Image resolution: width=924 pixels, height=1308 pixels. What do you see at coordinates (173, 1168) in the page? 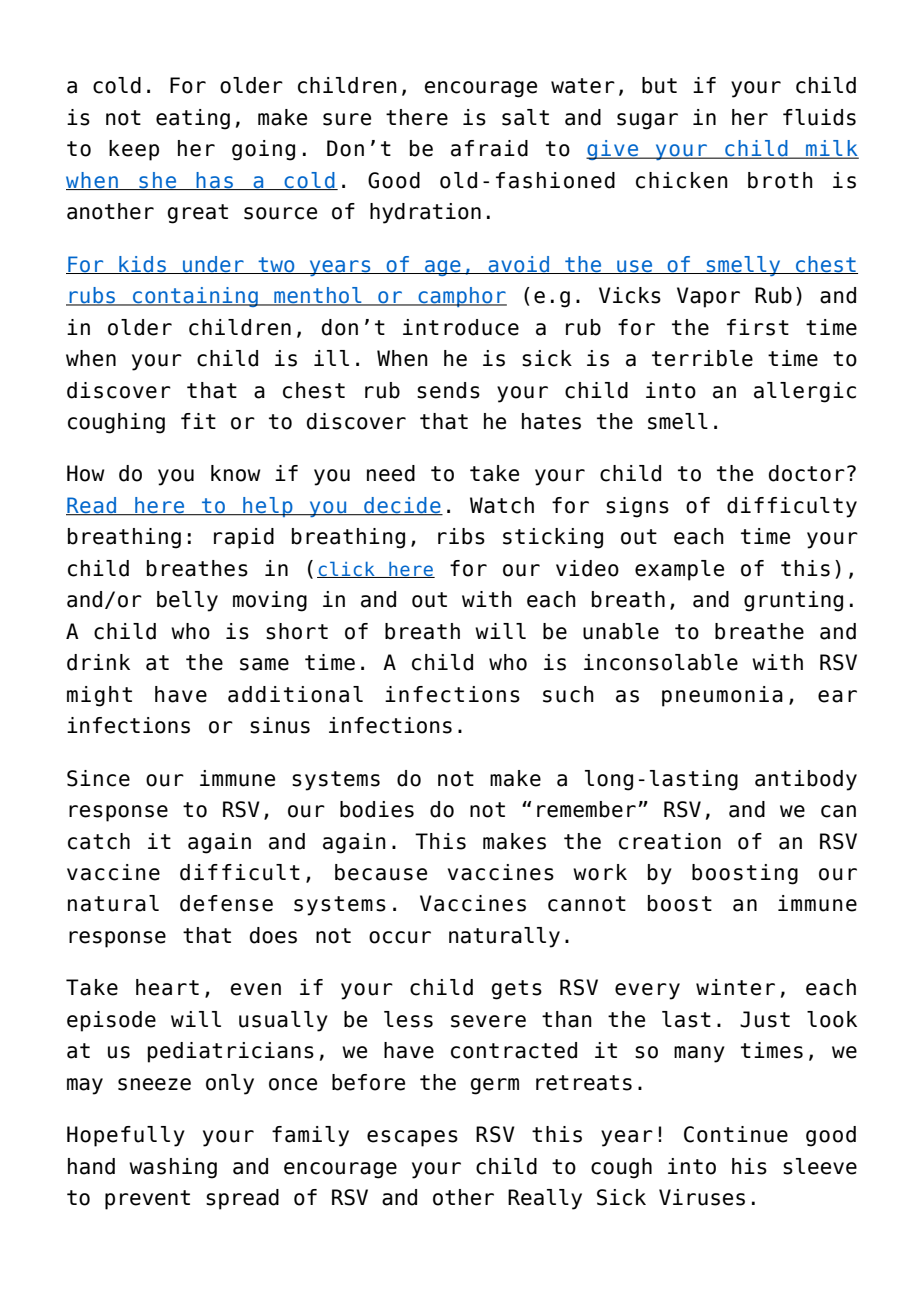
I see `washing` at bounding box center [173, 1168].
